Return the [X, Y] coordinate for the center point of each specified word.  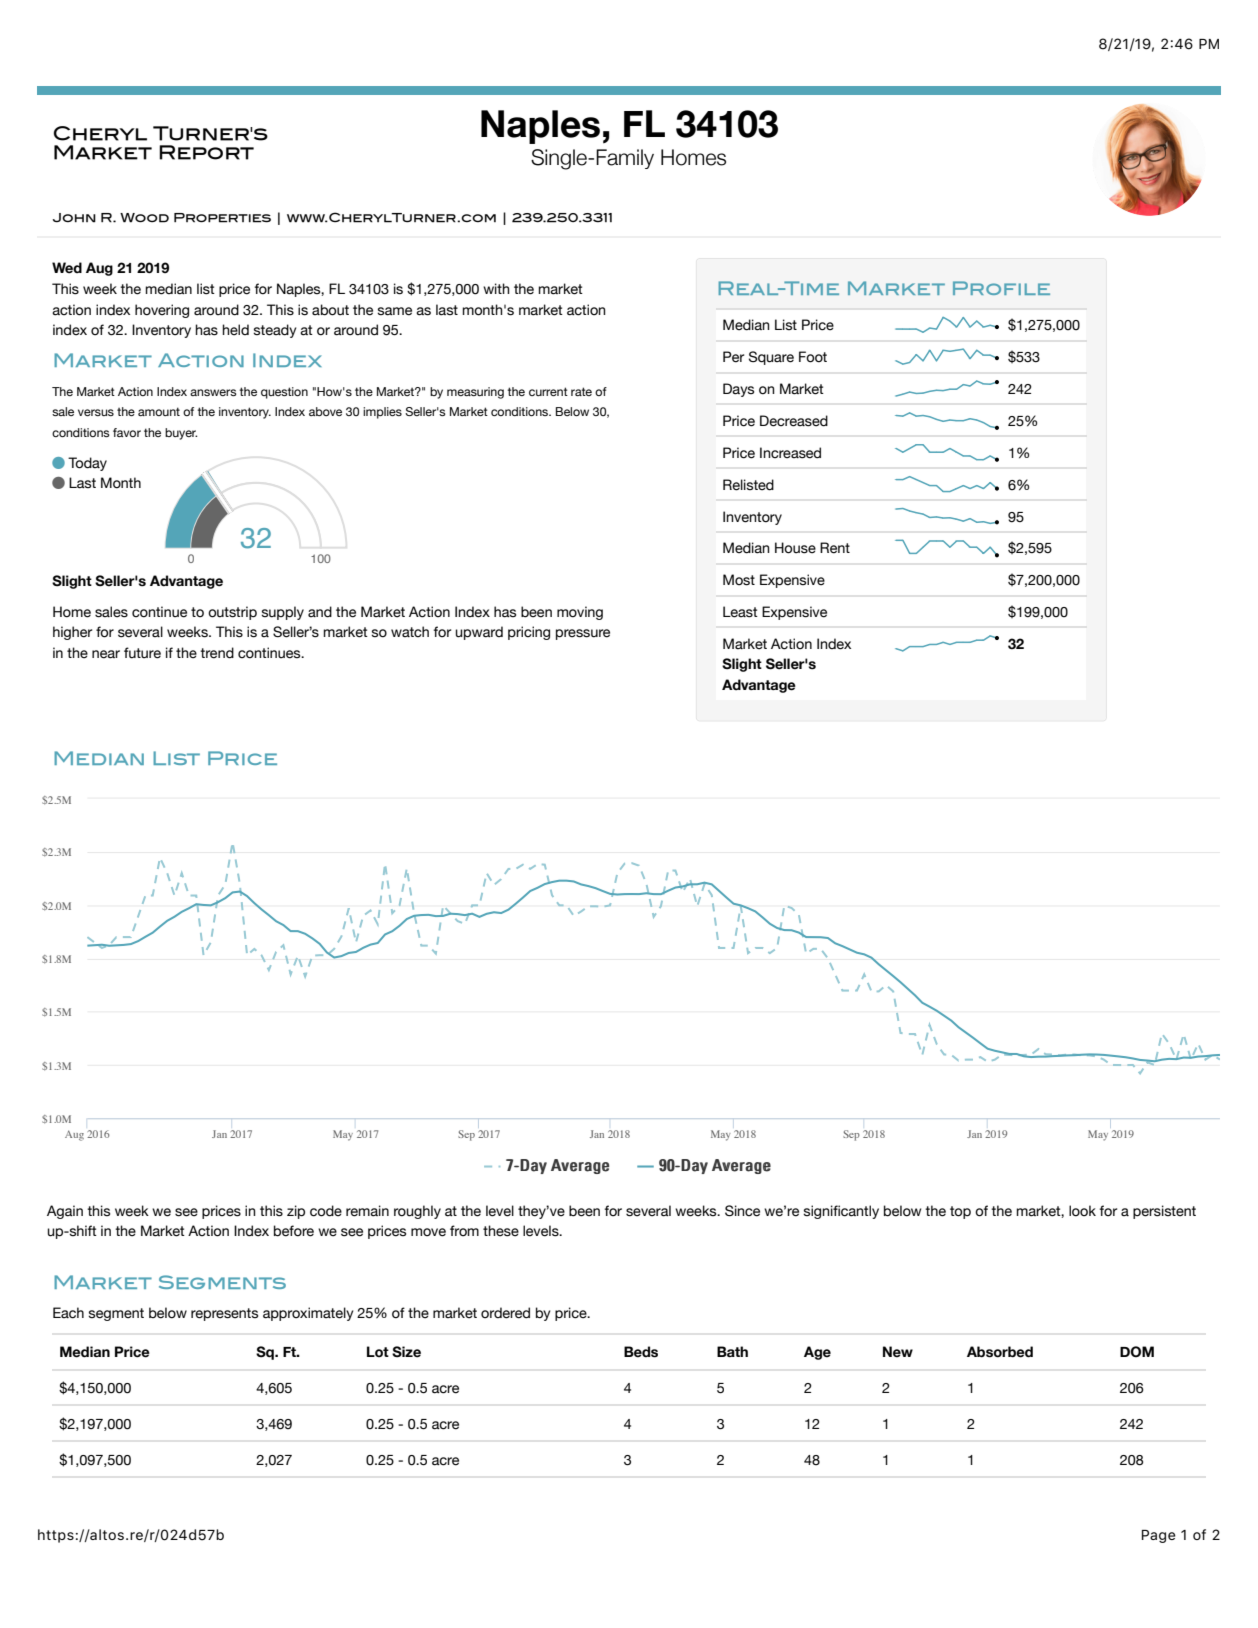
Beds [641, 1352]
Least [740, 612]
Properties [222, 218]
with [496, 288]
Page [1159, 1536]
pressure [583, 634]
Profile [1001, 288]
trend [217, 653]
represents [224, 1314]
